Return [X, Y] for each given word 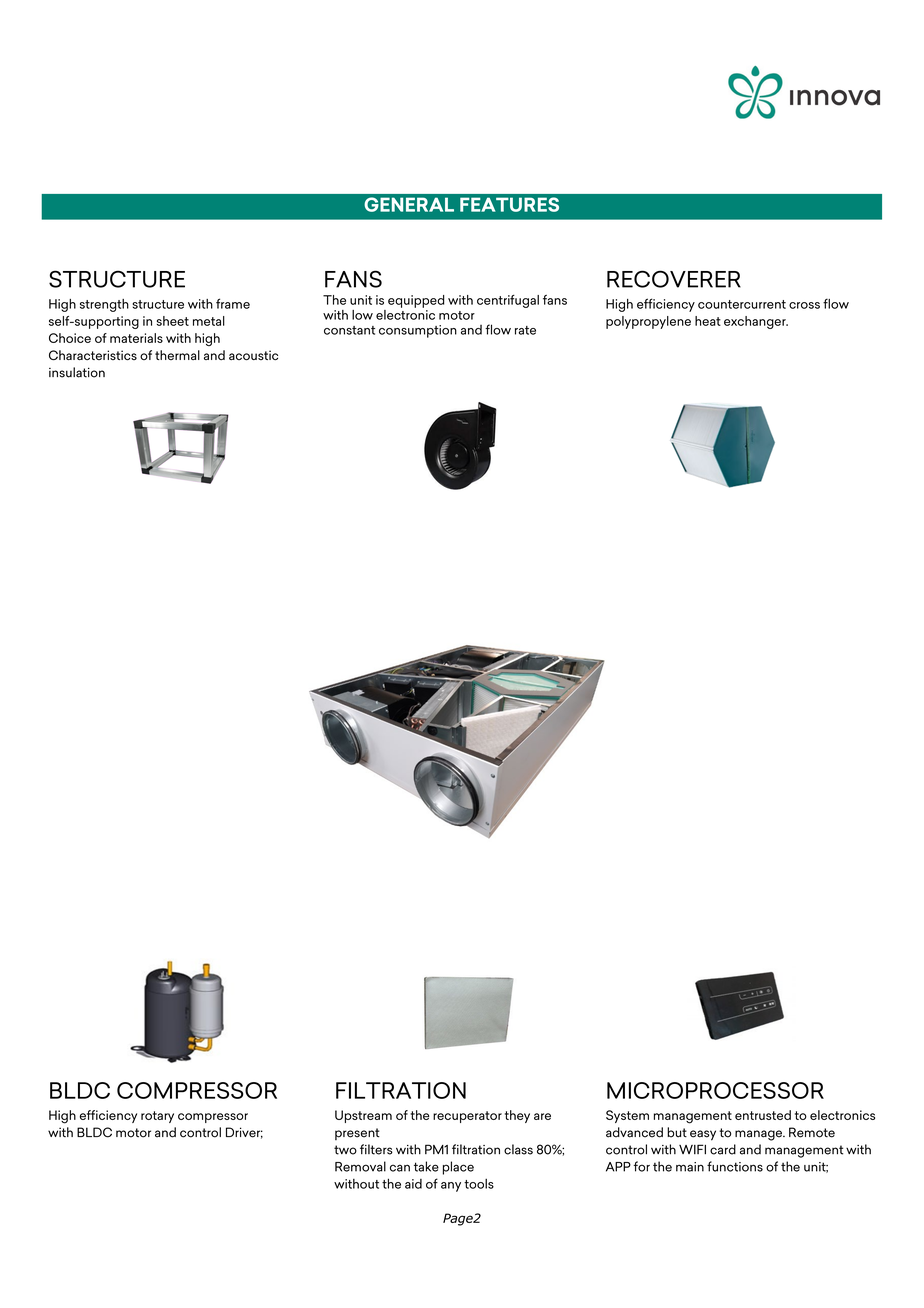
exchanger [756, 322]
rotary [157, 1117]
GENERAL [409, 204]
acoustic [253, 355]
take [426, 1166]
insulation [77, 372]
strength [104, 305]
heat [708, 321]
